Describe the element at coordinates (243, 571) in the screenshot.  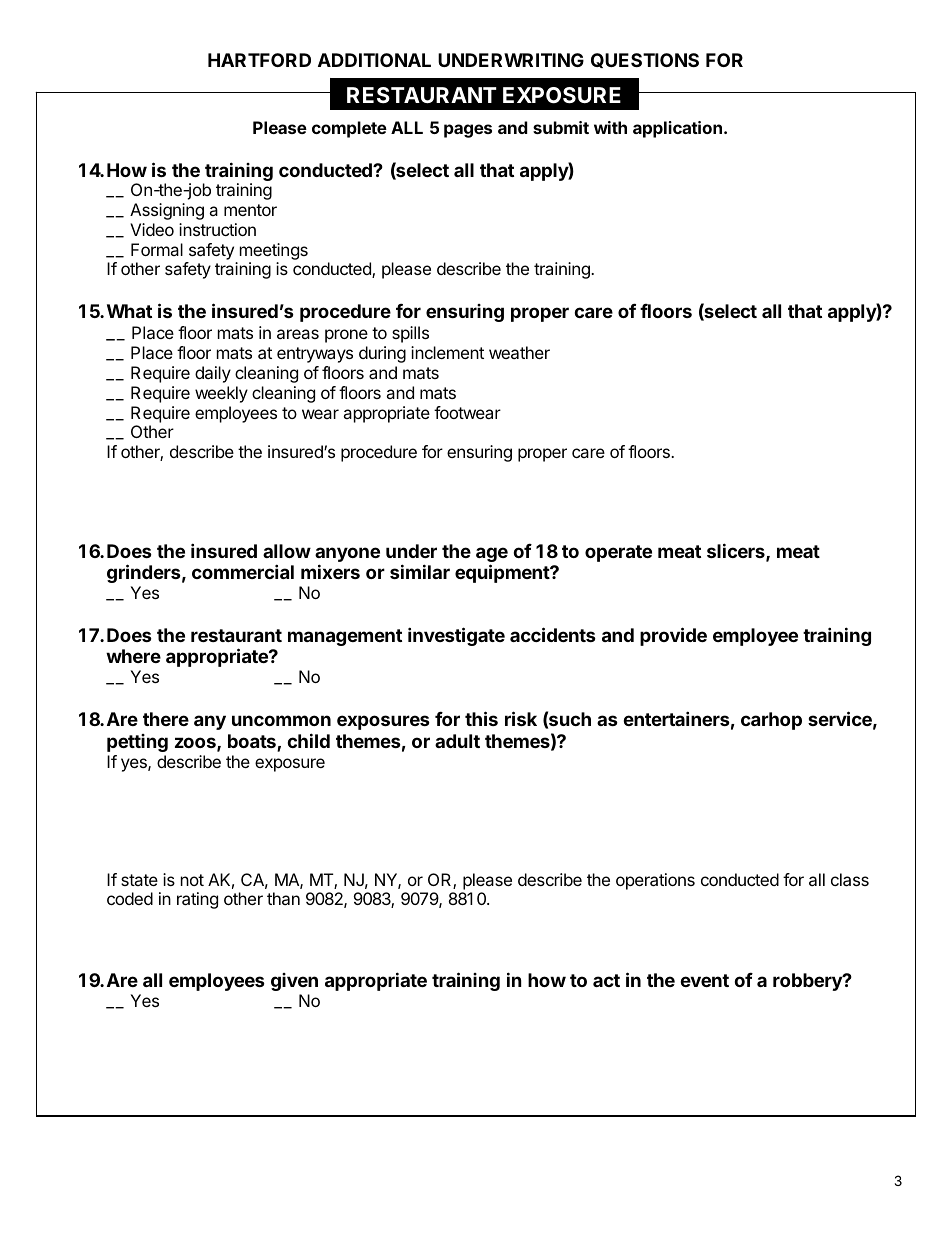
I see `commercial` at that location.
